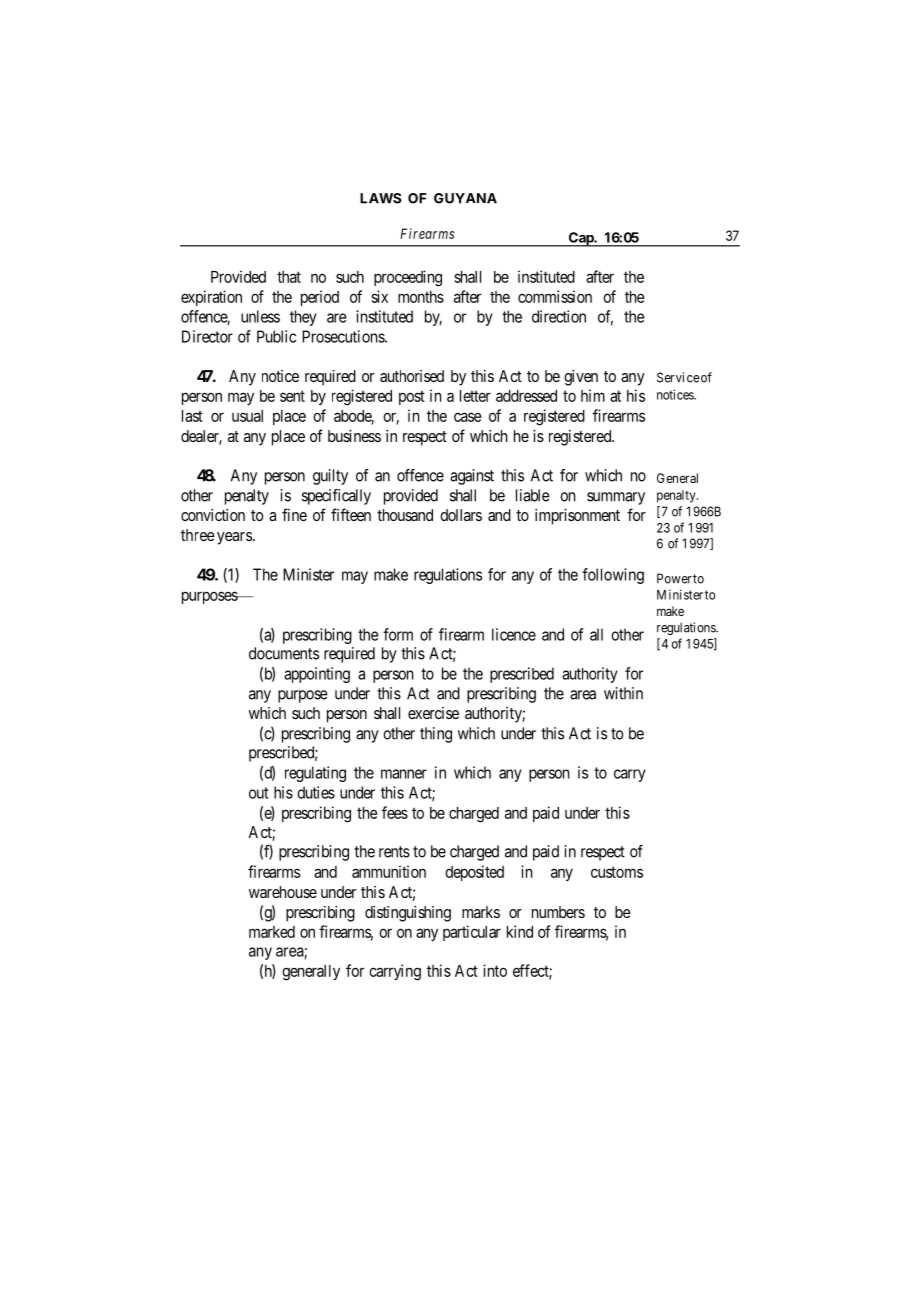 The height and width of the screenshot is (1303, 924). Describe the element at coordinates (398, 634) in the screenshot. I see `form` at that location.
